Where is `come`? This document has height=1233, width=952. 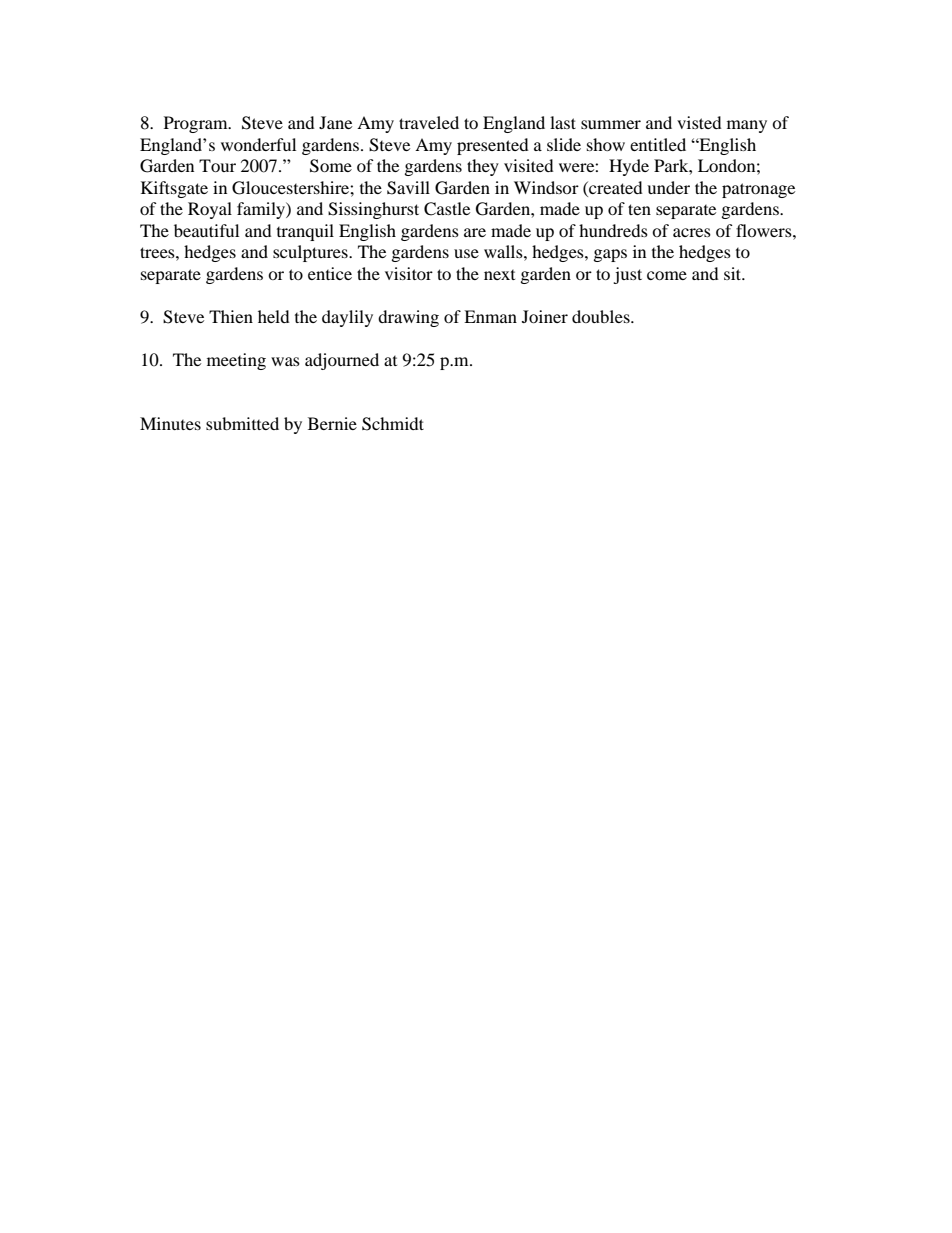
come is located at coordinates (667, 275).
